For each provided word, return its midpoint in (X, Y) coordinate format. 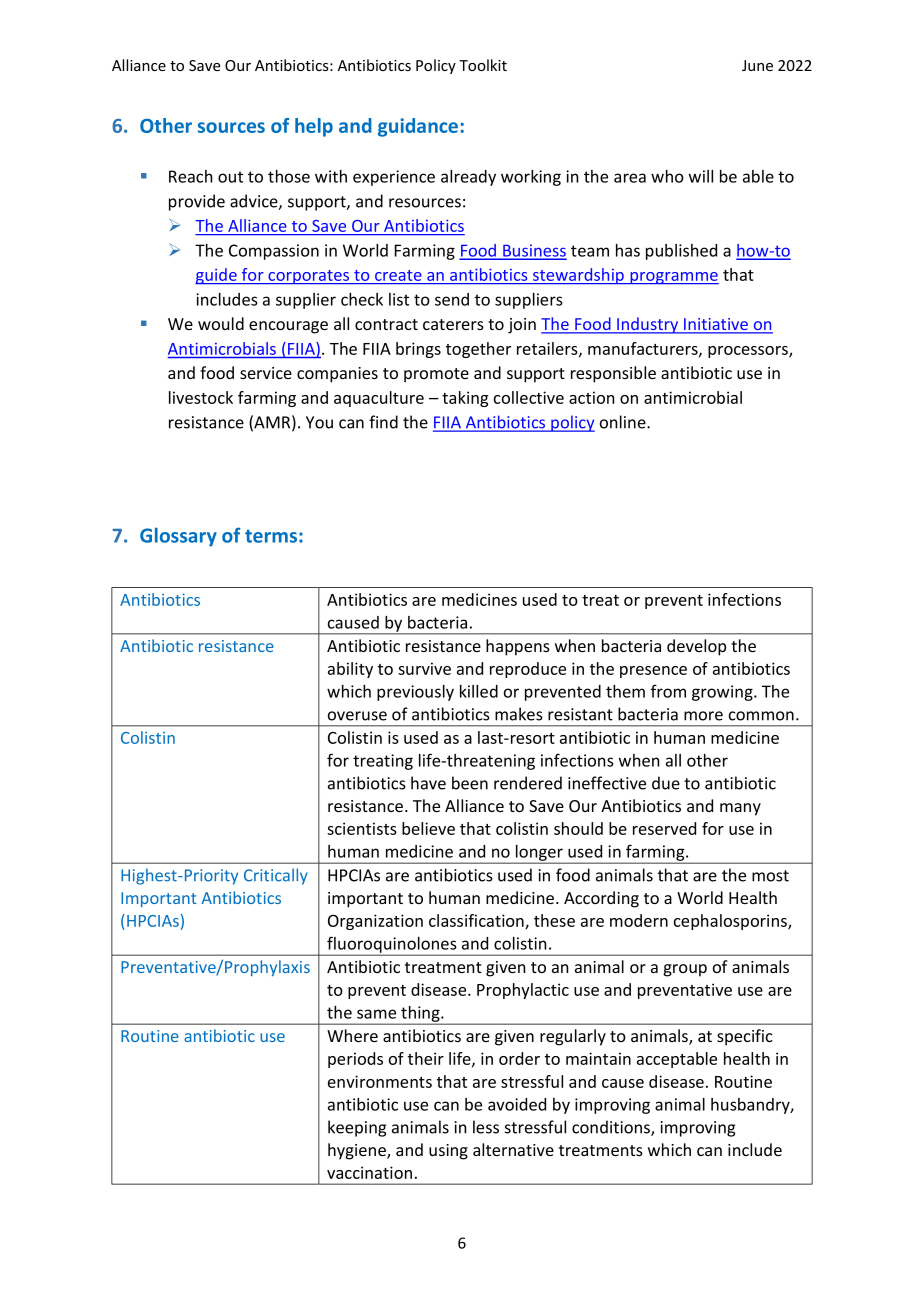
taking (465, 399)
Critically (276, 876)
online (624, 422)
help (314, 127)
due (666, 783)
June (757, 65)
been (470, 783)
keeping (357, 1128)
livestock (201, 397)
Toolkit (483, 65)
